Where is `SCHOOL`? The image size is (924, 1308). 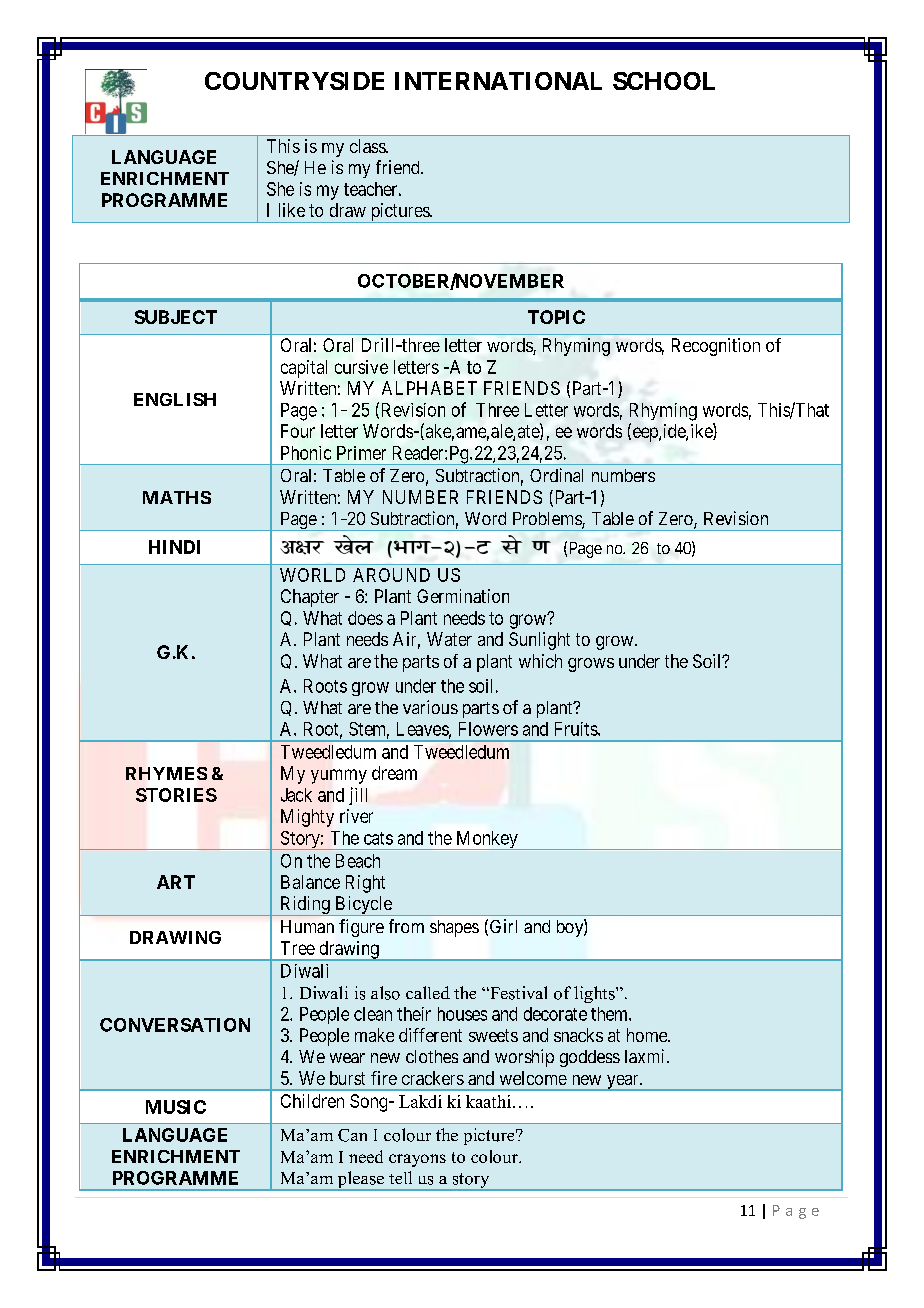
SCHOOL is located at coordinates (664, 81).
